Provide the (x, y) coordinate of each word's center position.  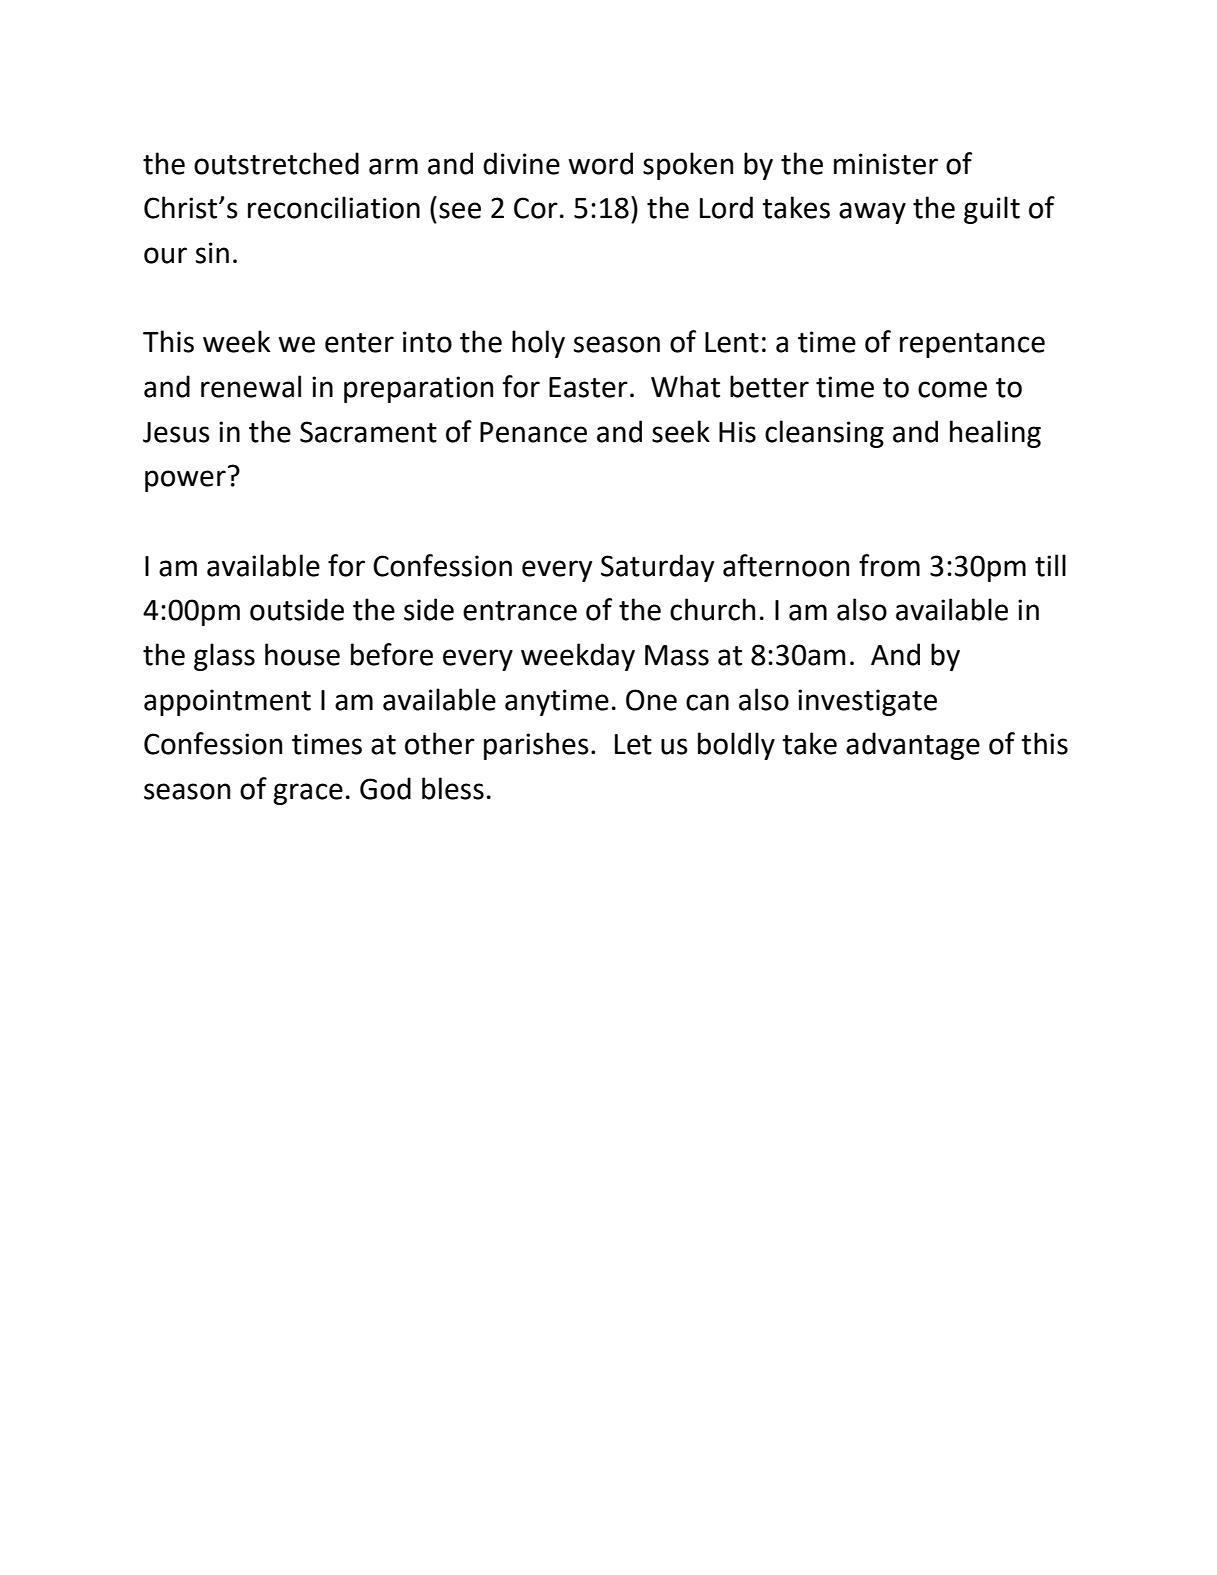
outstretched (276, 163)
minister (886, 164)
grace (308, 794)
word (601, 163)
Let (633, 744)
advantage (913, 746)
